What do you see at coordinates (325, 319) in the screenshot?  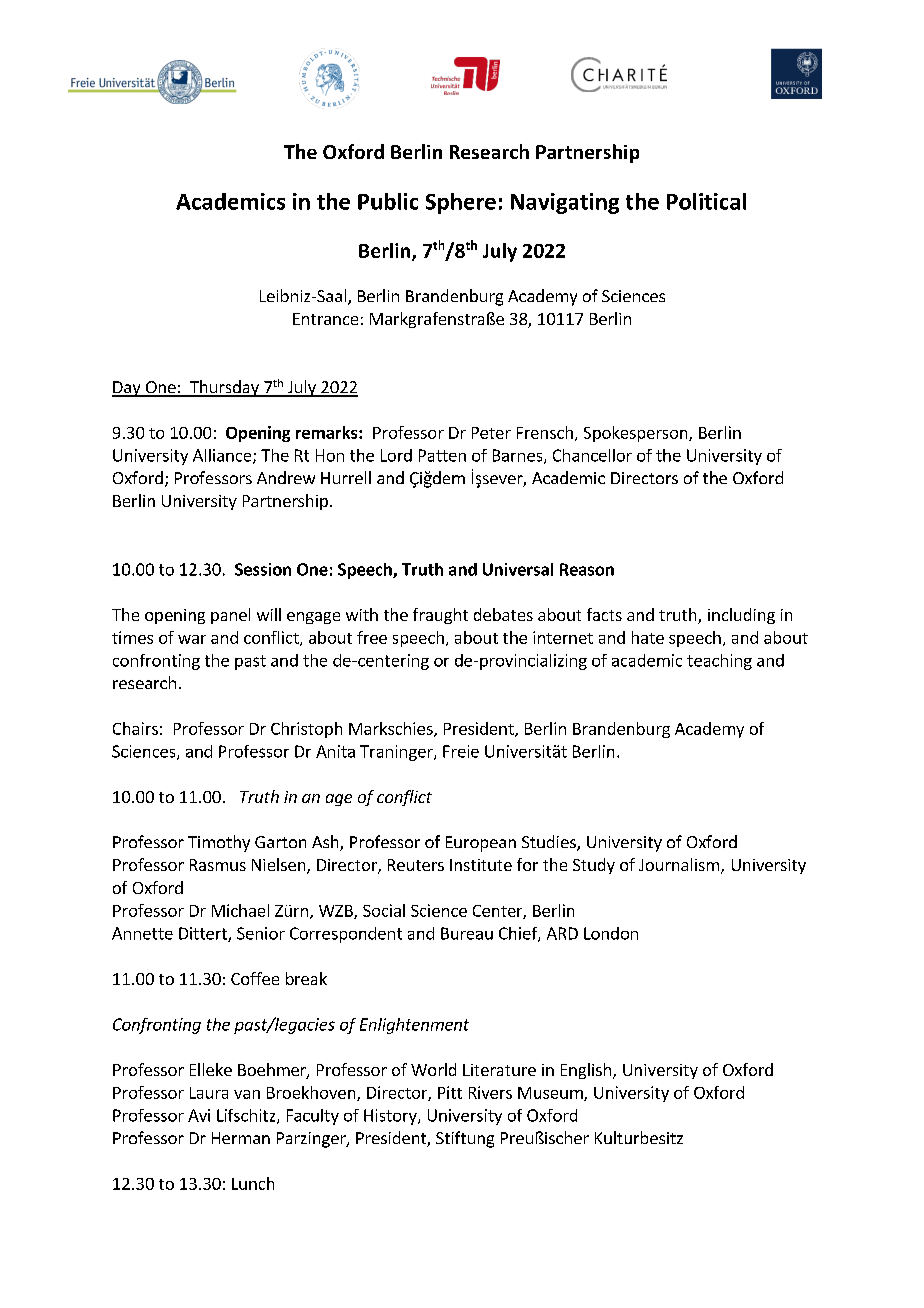 I see `Entrance` at bounding box center [325, 319].
